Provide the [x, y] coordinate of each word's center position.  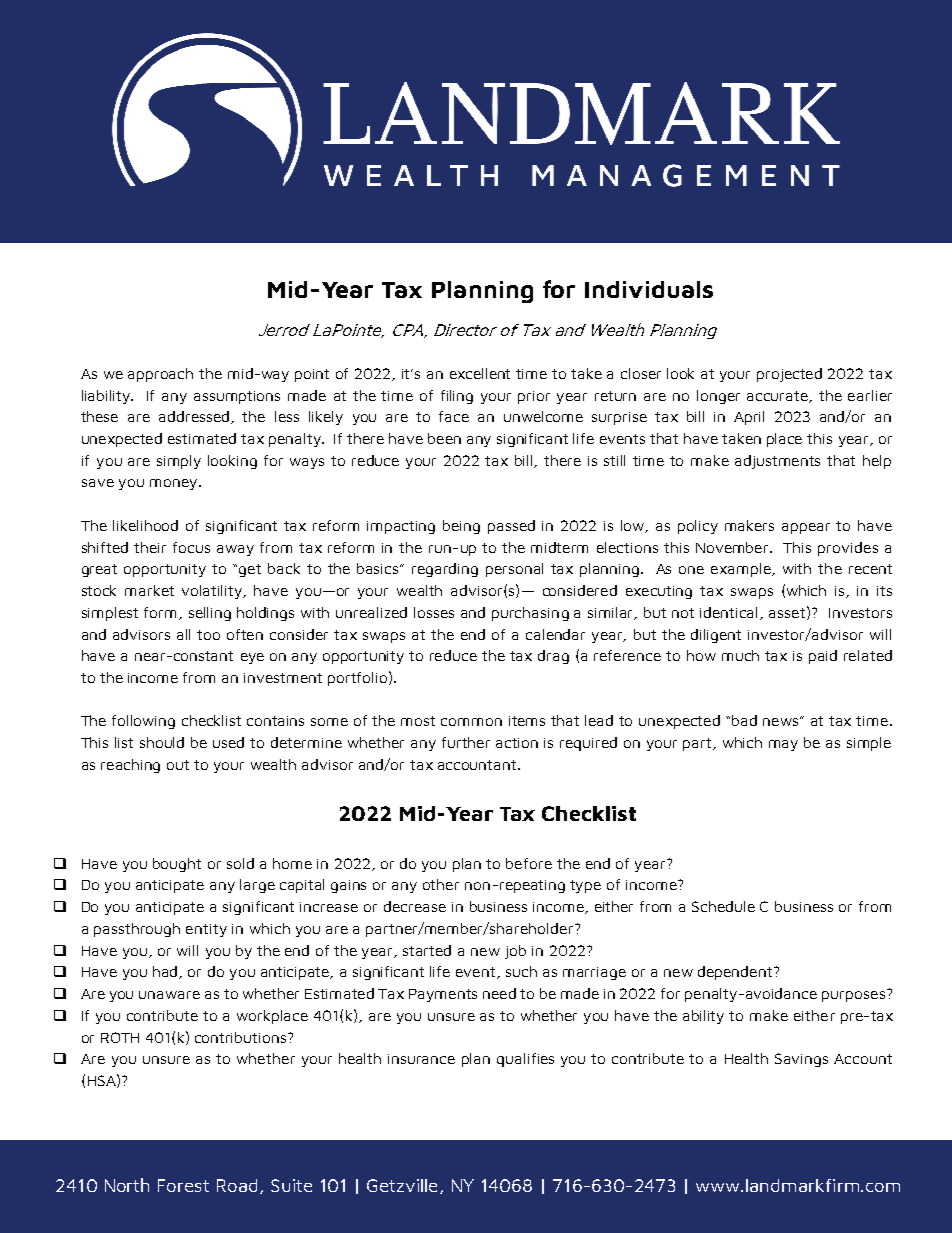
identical [730, 613]
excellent [480, 373]
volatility [213, 592]
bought [177, 865]
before [529, 863]
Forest [183, 1185]
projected [789, 375]
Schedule [723, 906]
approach [160, 375]
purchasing [530, 614]
